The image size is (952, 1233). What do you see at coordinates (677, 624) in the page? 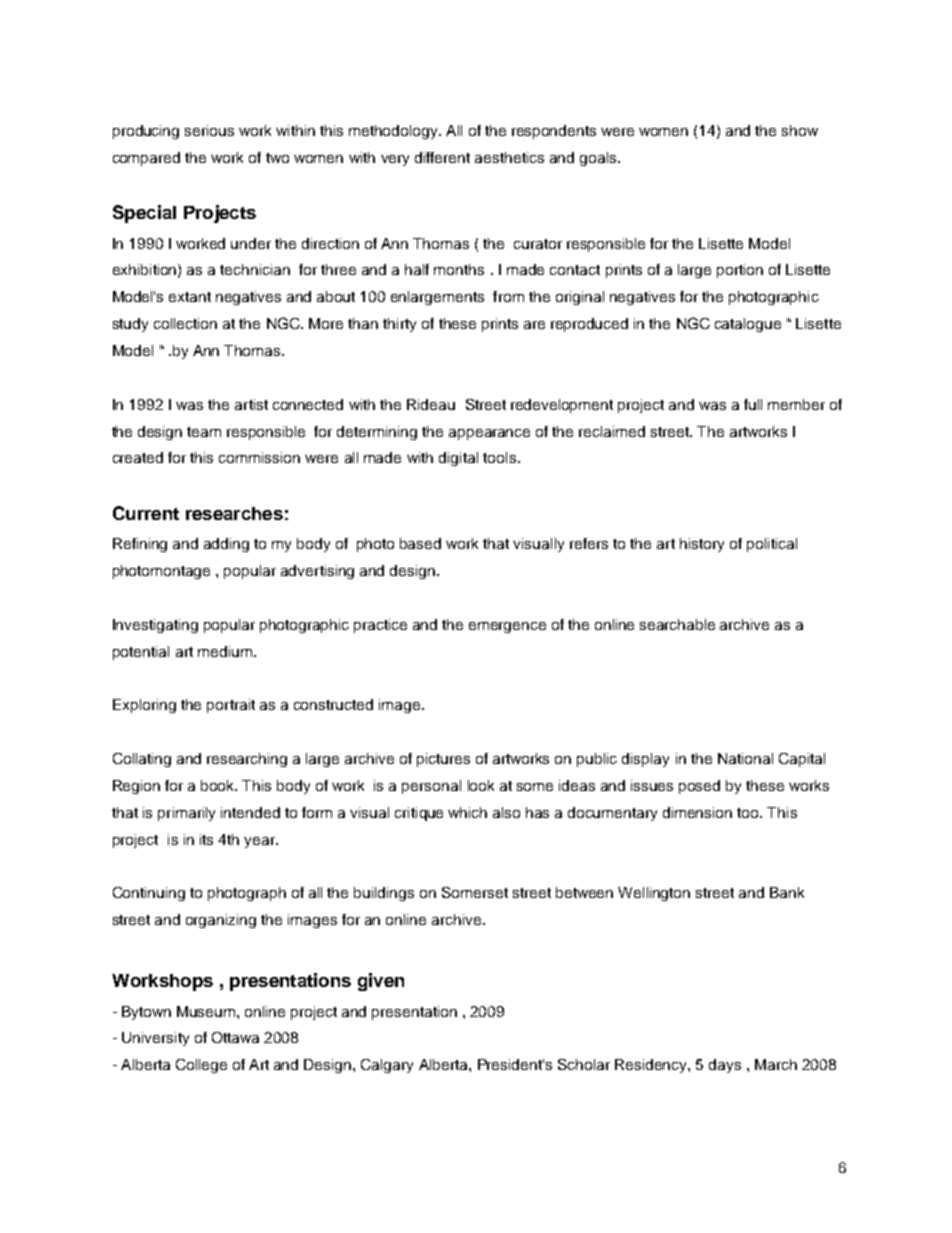
I see `searchable` at bounding box center [677, 624].
